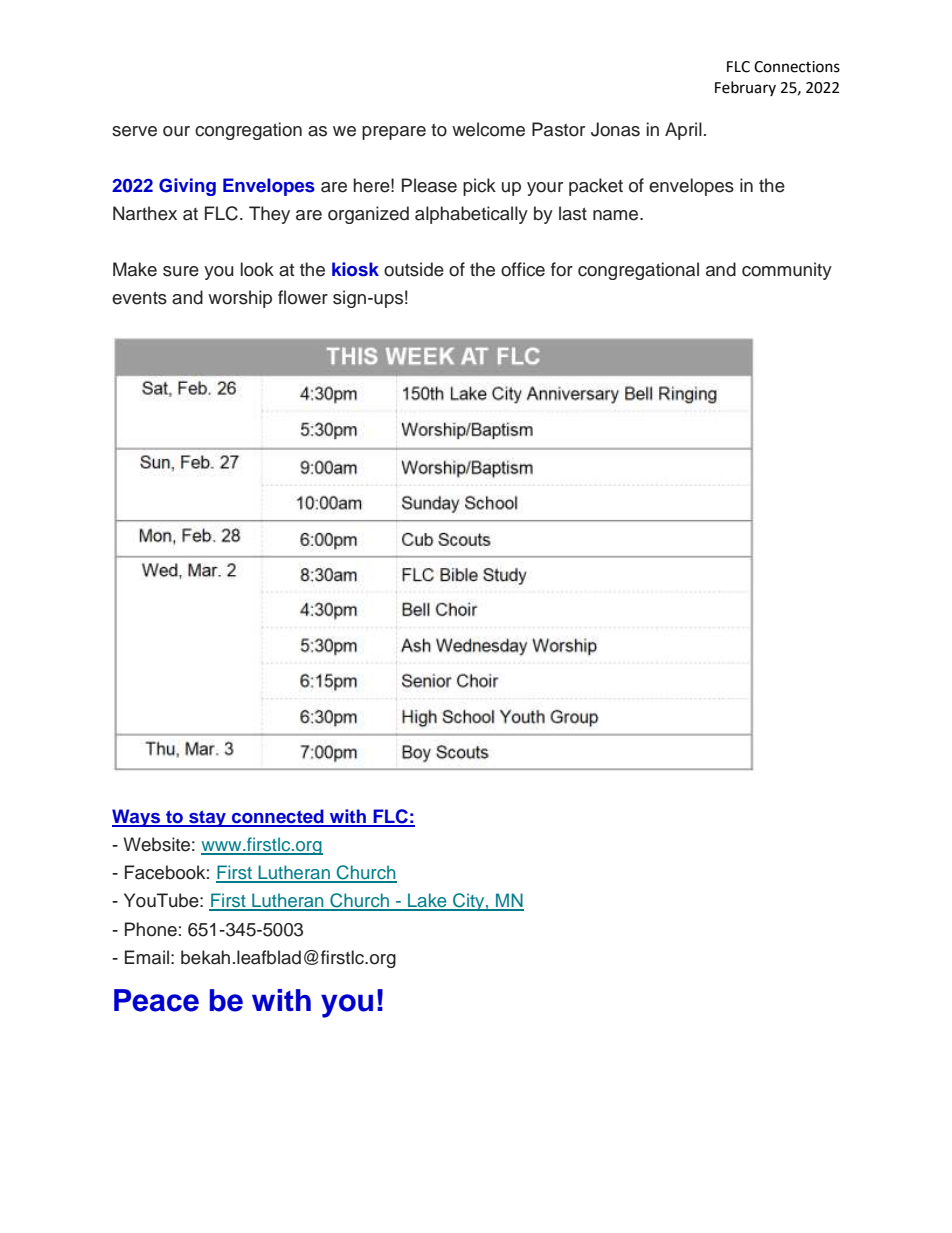 This image has height=1233, width=952. Describe the element at coordinates (488, 129) in the image. I see `welcome` at that location.
